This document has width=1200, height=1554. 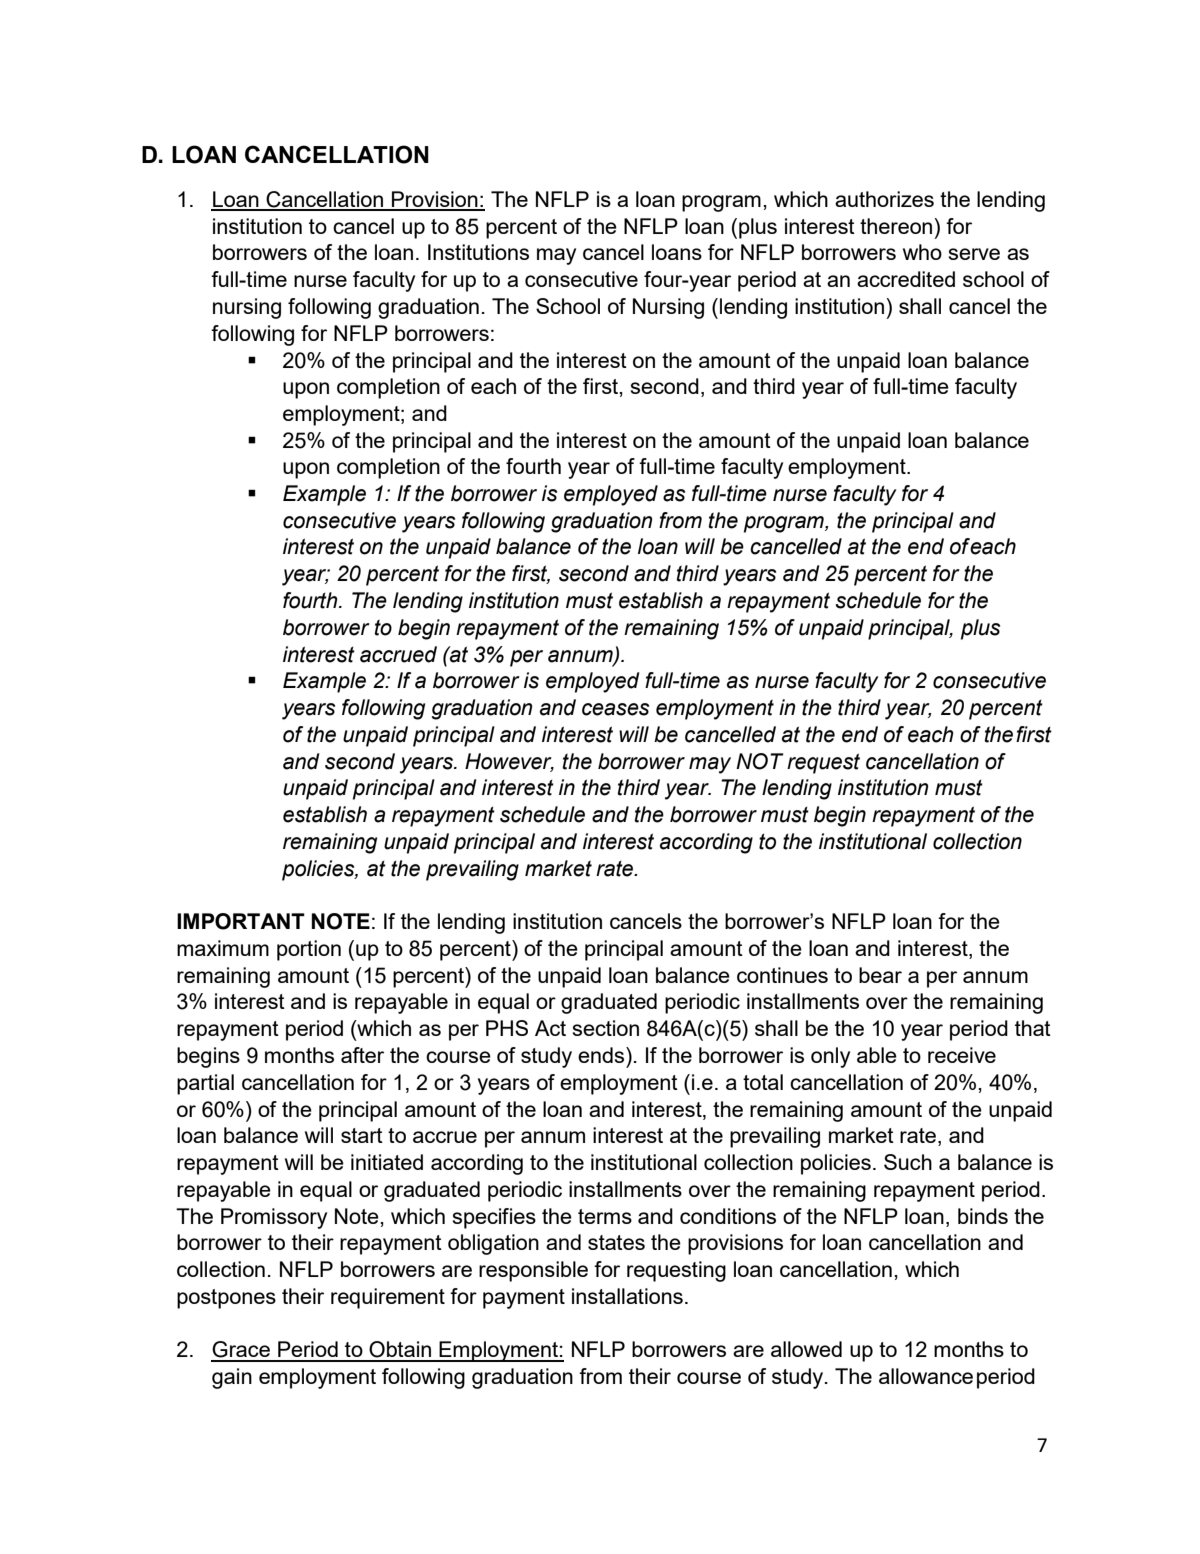 What do you see at coordinates (232, 1378) in the document?
I see `gain` at bounding box center [232, 1378].
